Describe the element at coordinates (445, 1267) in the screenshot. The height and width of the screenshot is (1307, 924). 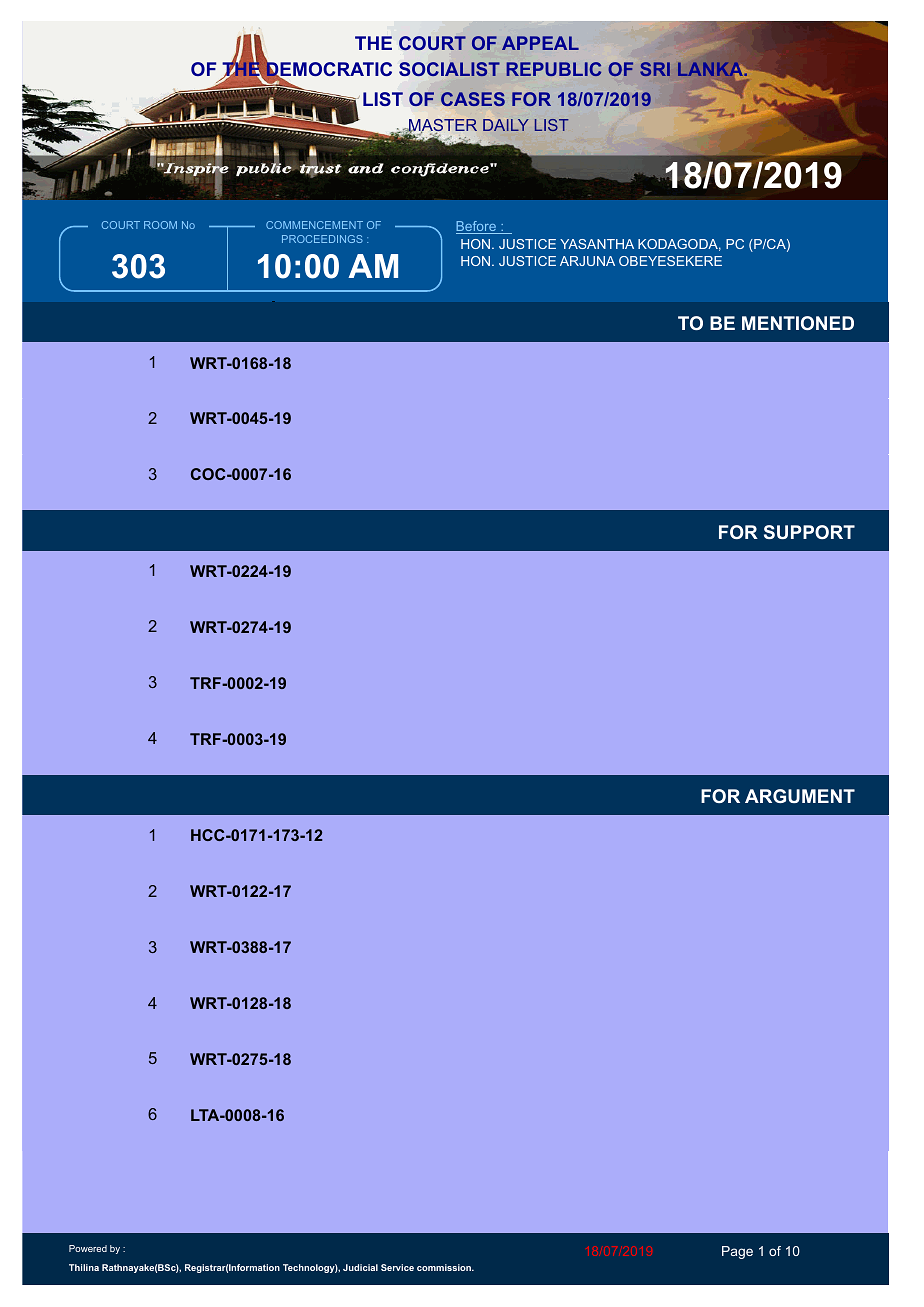
I see `commission` at that location.
